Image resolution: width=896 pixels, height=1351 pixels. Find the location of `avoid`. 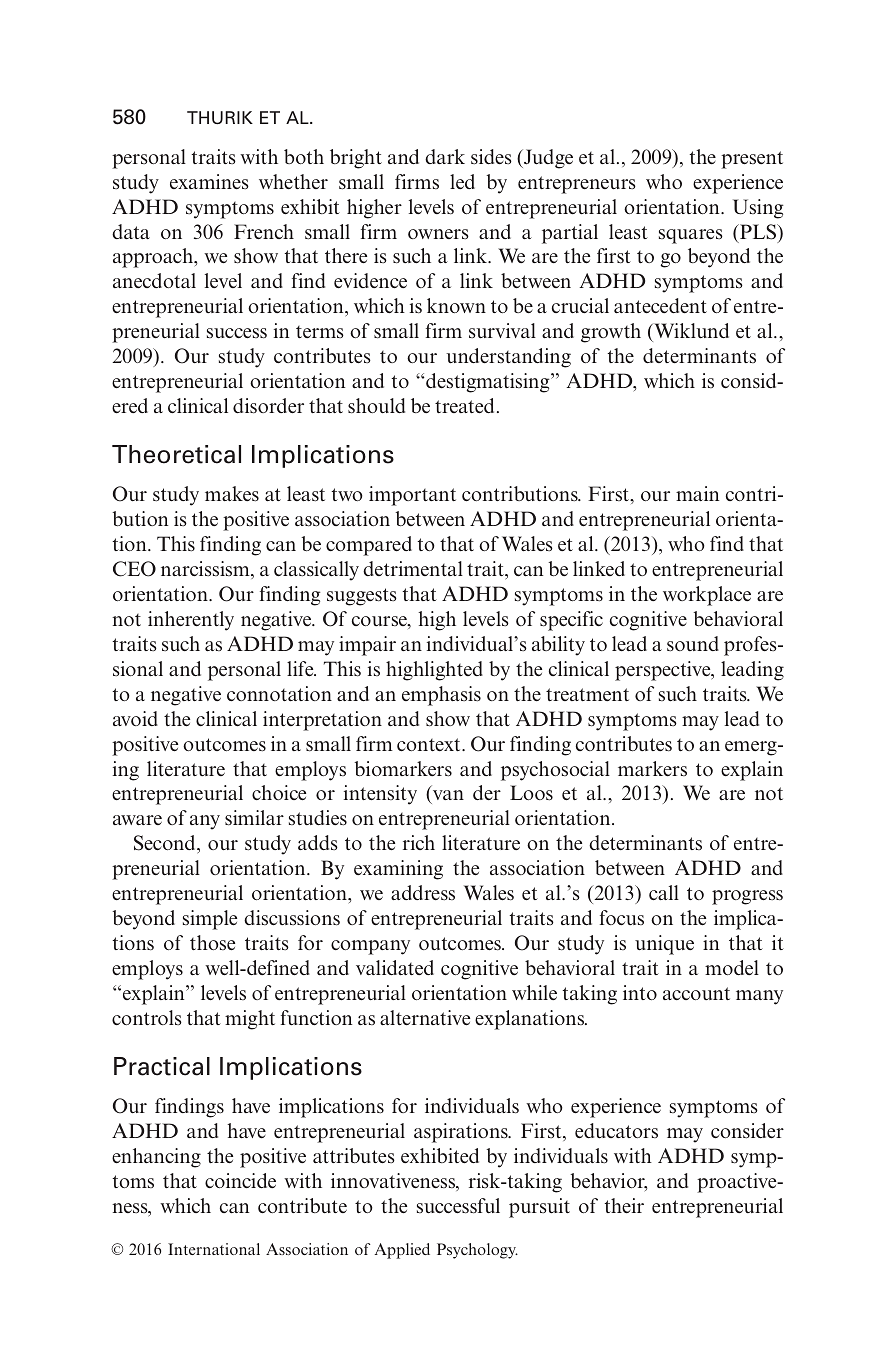

avoid is located at coordinates (135, 718).
